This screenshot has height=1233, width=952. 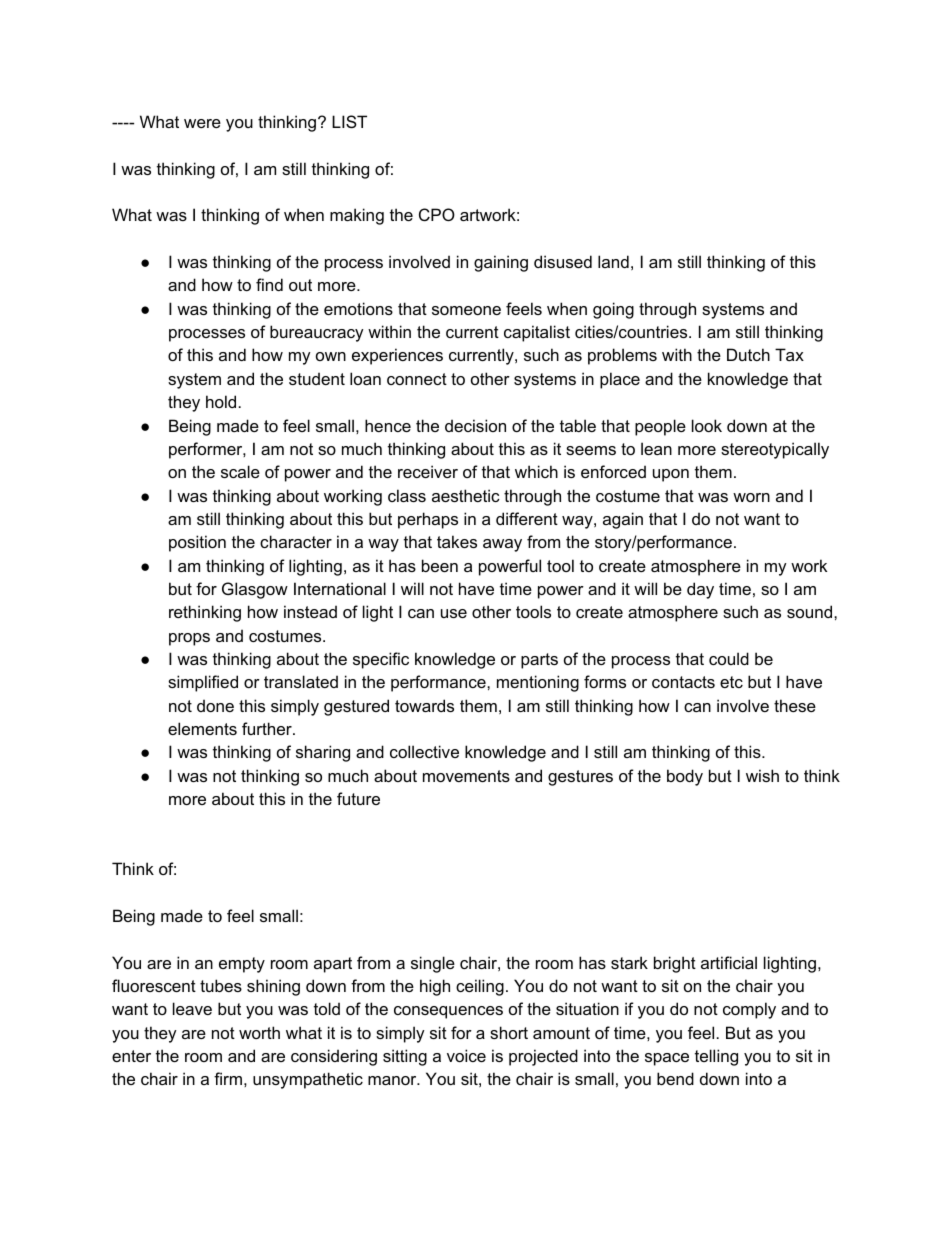 I want to click on hold, so click(x=221, y=401).
